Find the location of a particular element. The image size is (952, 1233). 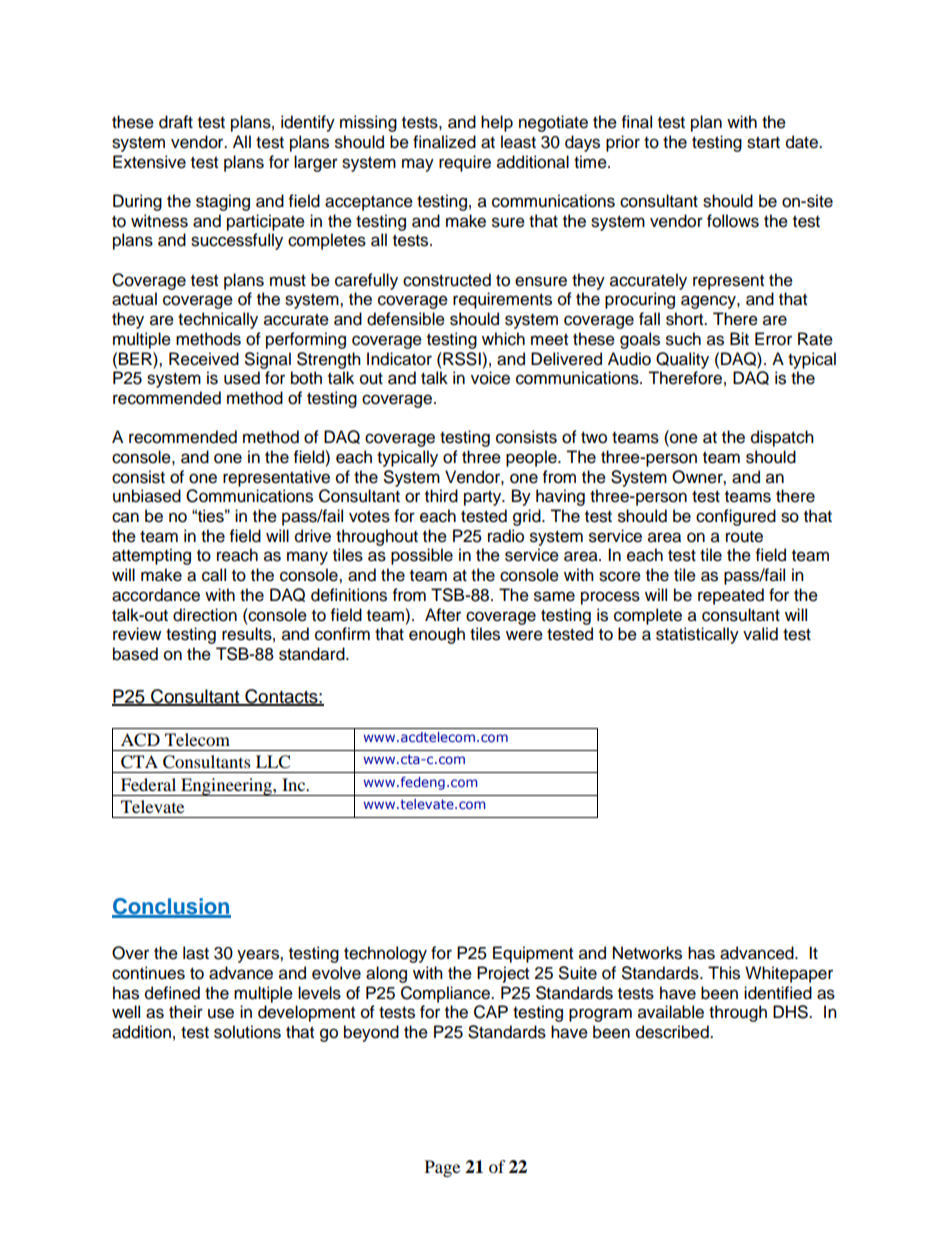

described is located at coordinates (673, 1032).
